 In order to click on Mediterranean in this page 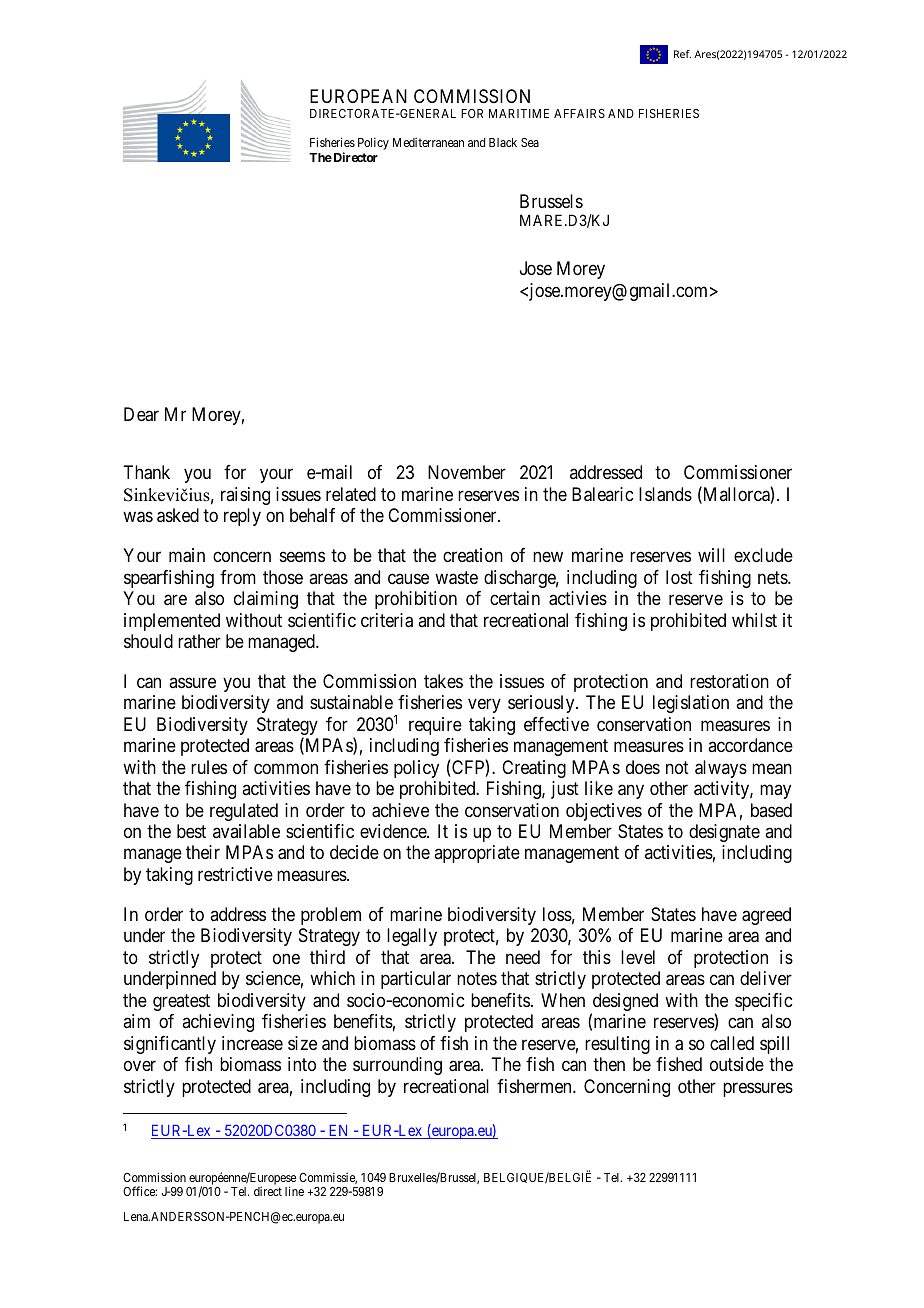, I will do `click(428, 142)`.
